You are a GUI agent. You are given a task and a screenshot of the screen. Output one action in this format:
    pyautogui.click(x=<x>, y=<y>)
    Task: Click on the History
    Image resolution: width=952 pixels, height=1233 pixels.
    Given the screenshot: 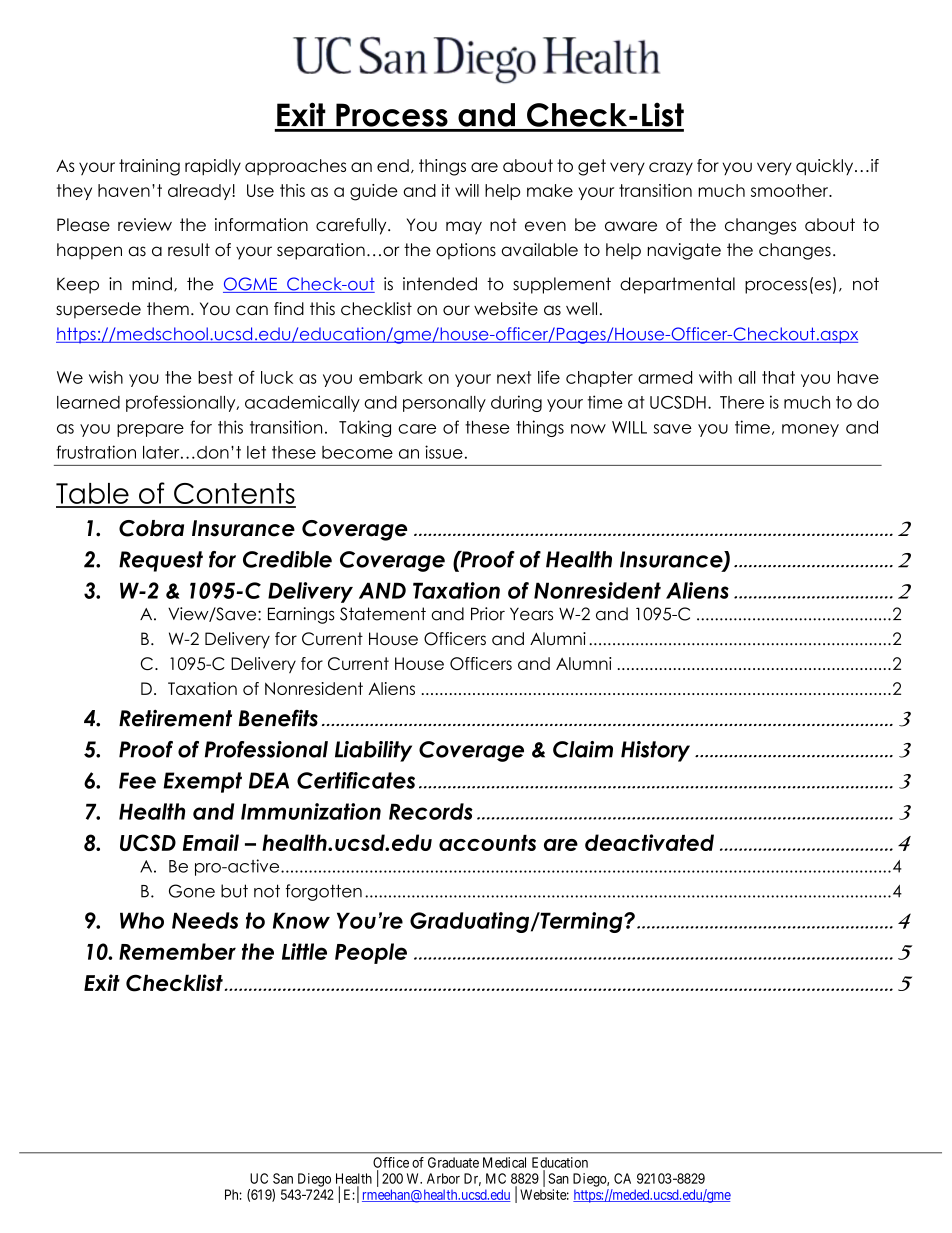 What is the action you would take?
    pyautogui.click(x=655, y=751)
